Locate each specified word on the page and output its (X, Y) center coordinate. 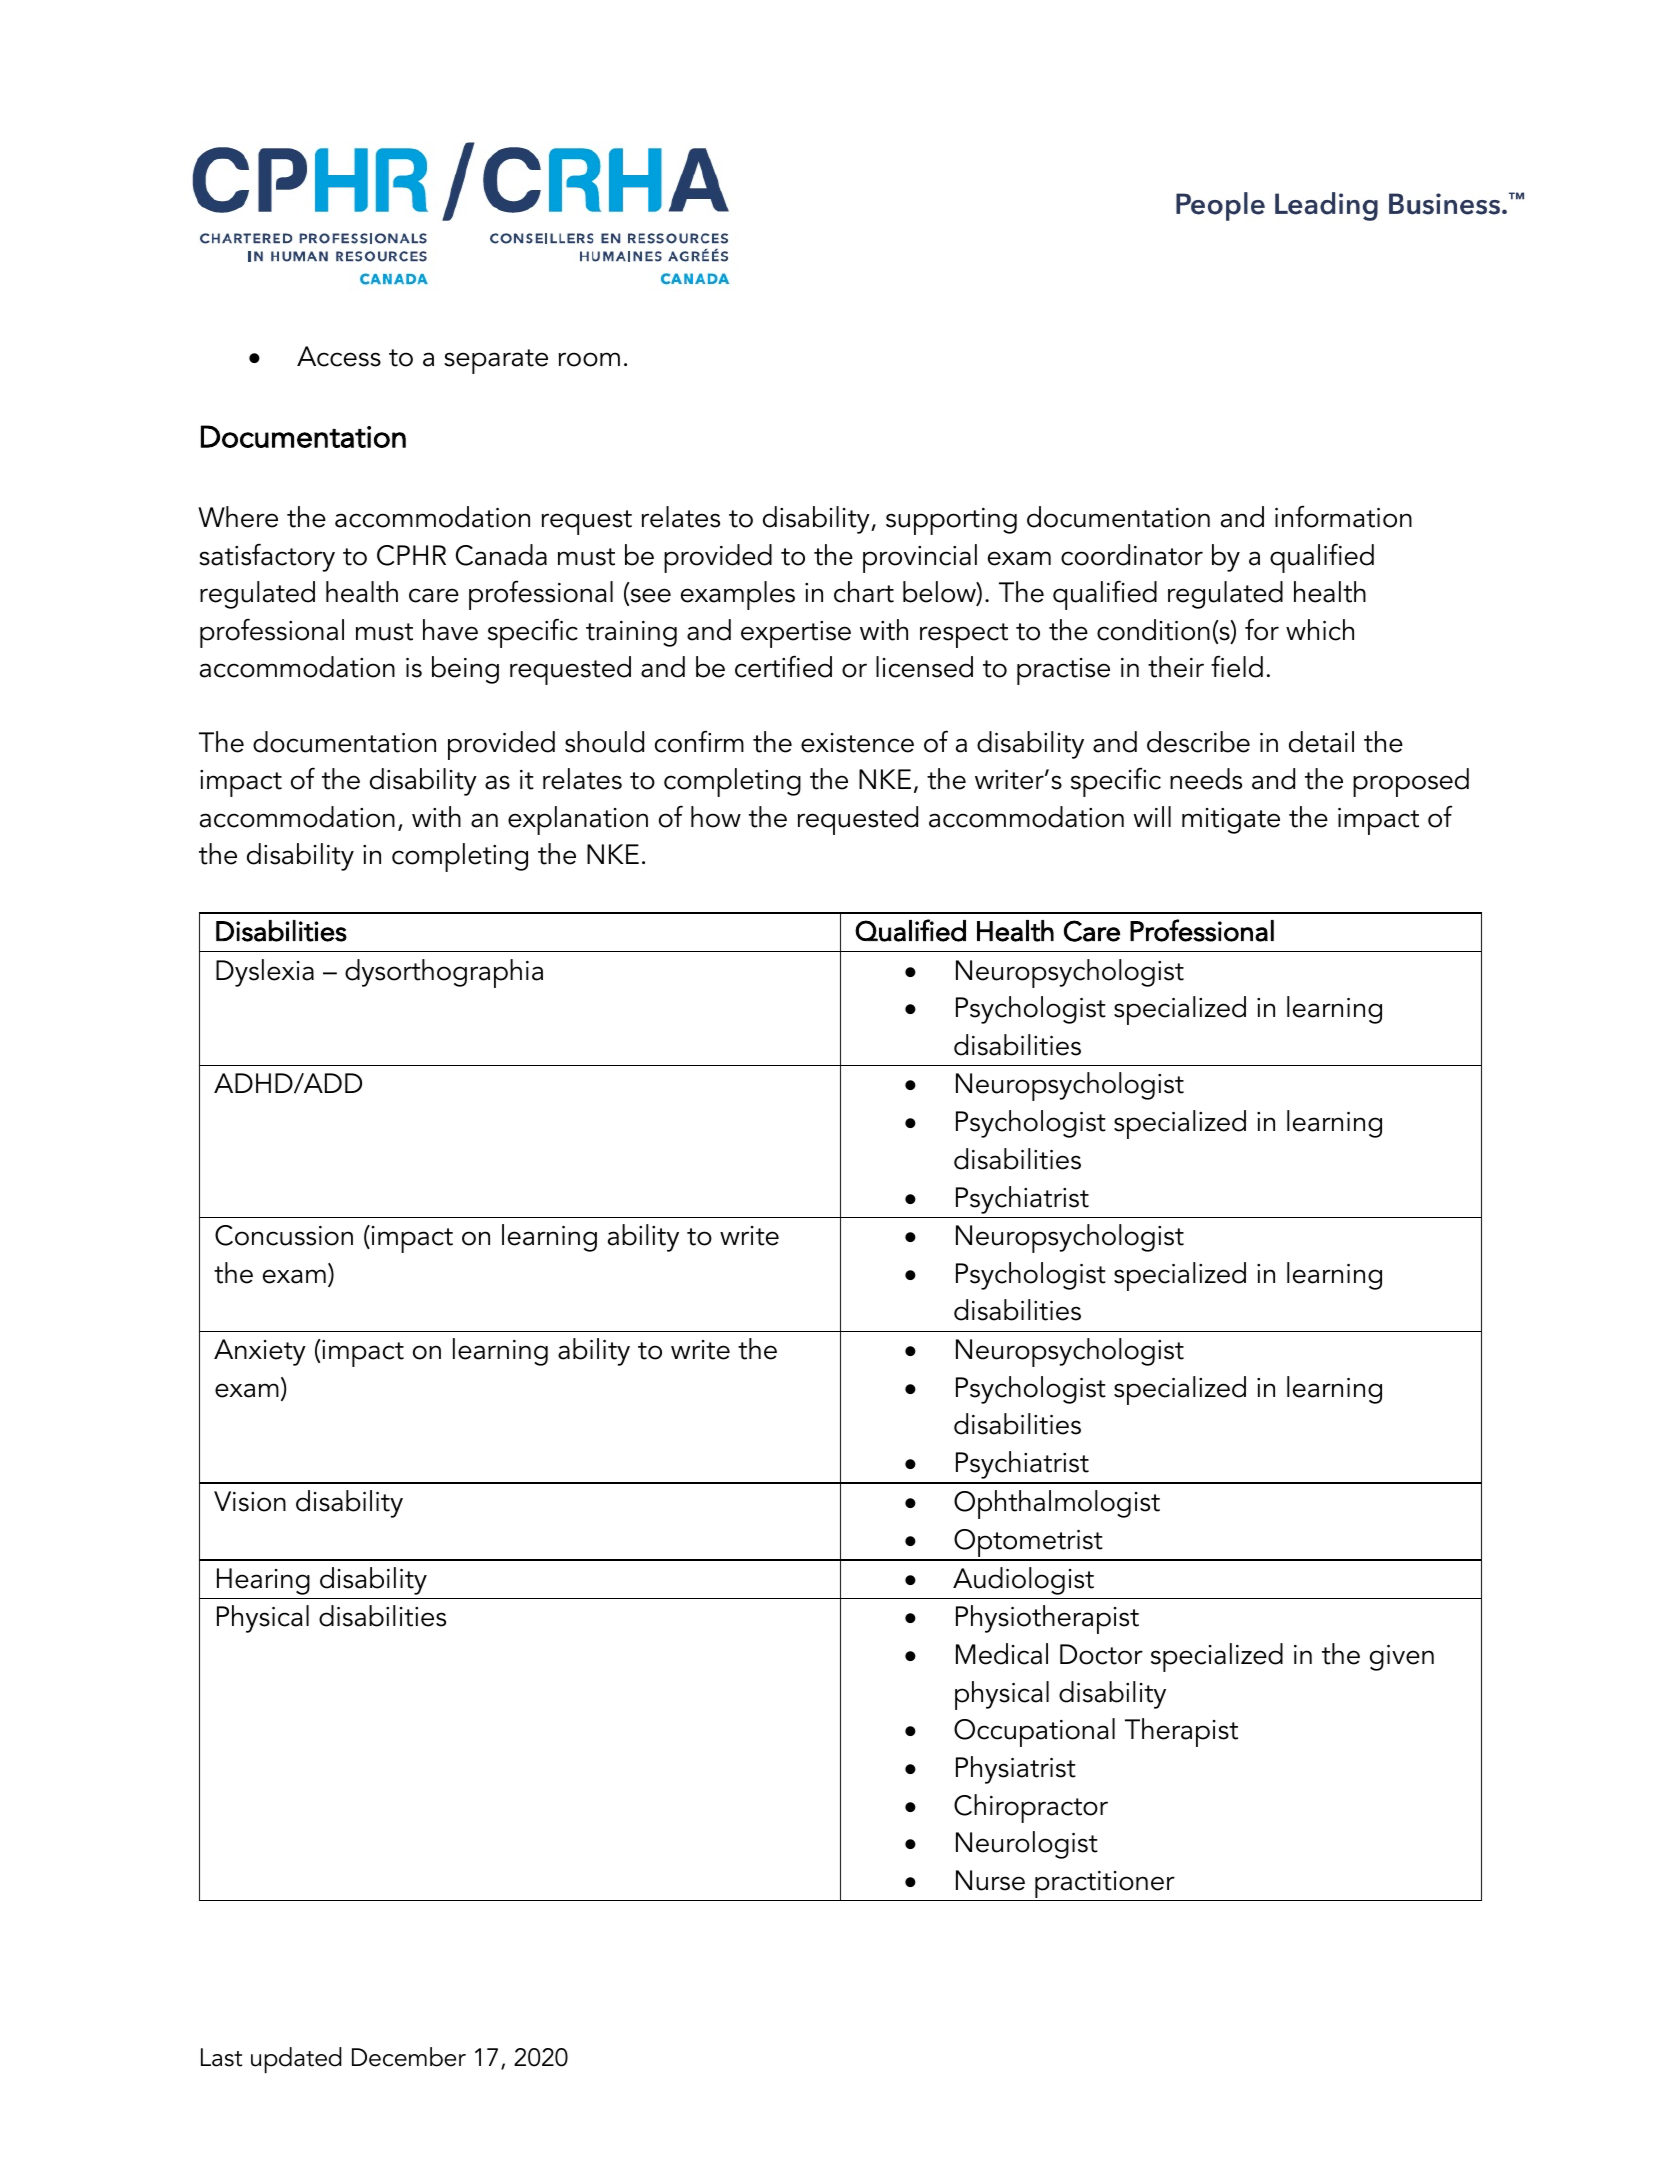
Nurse (990, 1880)
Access (339, 356)
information (1343, 516)
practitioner (1105, 1886)
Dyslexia (265, 973)
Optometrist (1028, 1544)
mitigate (1231, 821)
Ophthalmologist (1057, 1504)
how (716, 817)
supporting (951, 521)
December (409, 2057)
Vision (250, 1501)
